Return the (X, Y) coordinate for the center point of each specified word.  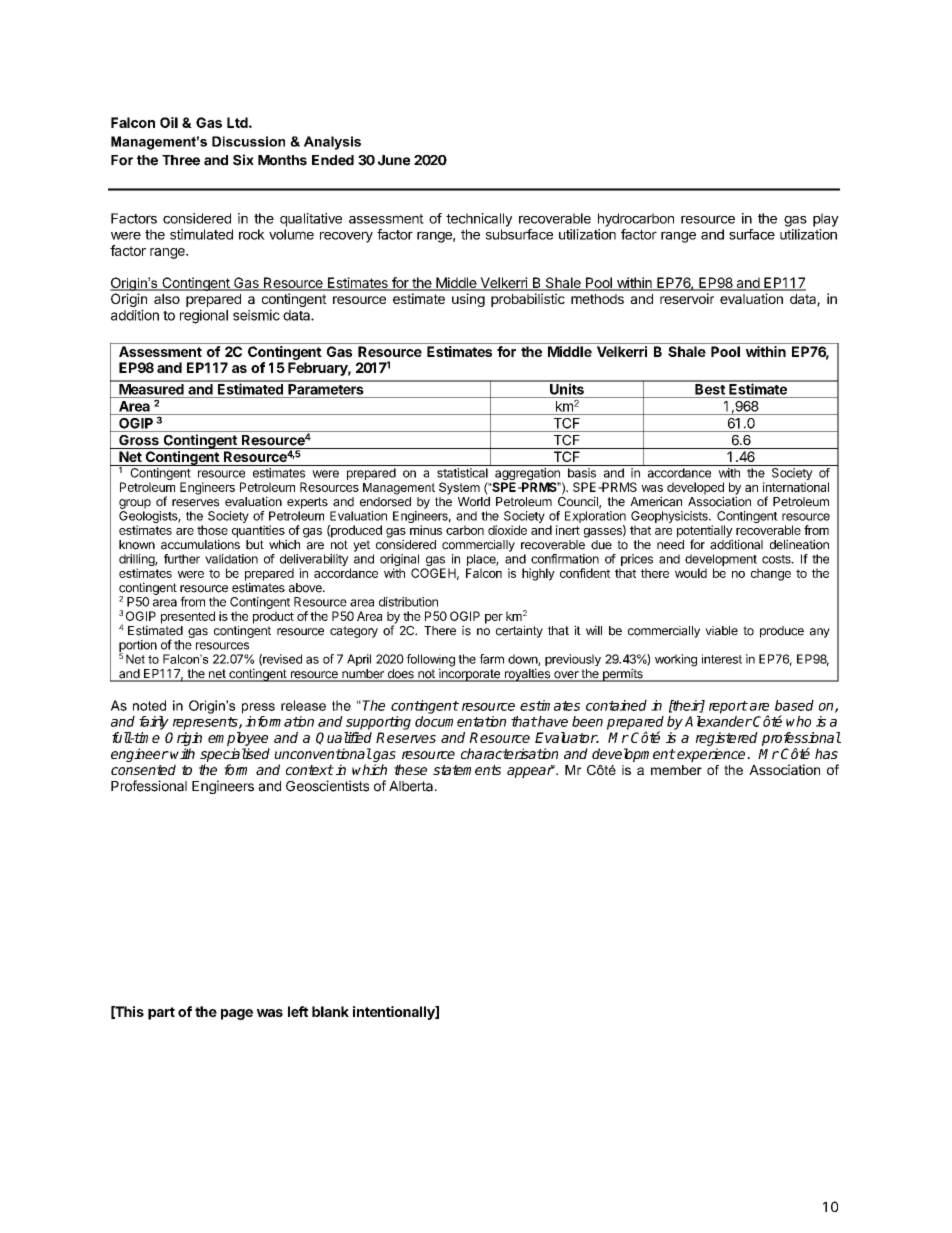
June (394, 160)
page (237, 1014)
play (826, 220)
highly (538, 574)
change (771, 574)
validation (231, 559)
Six (243, 160)
